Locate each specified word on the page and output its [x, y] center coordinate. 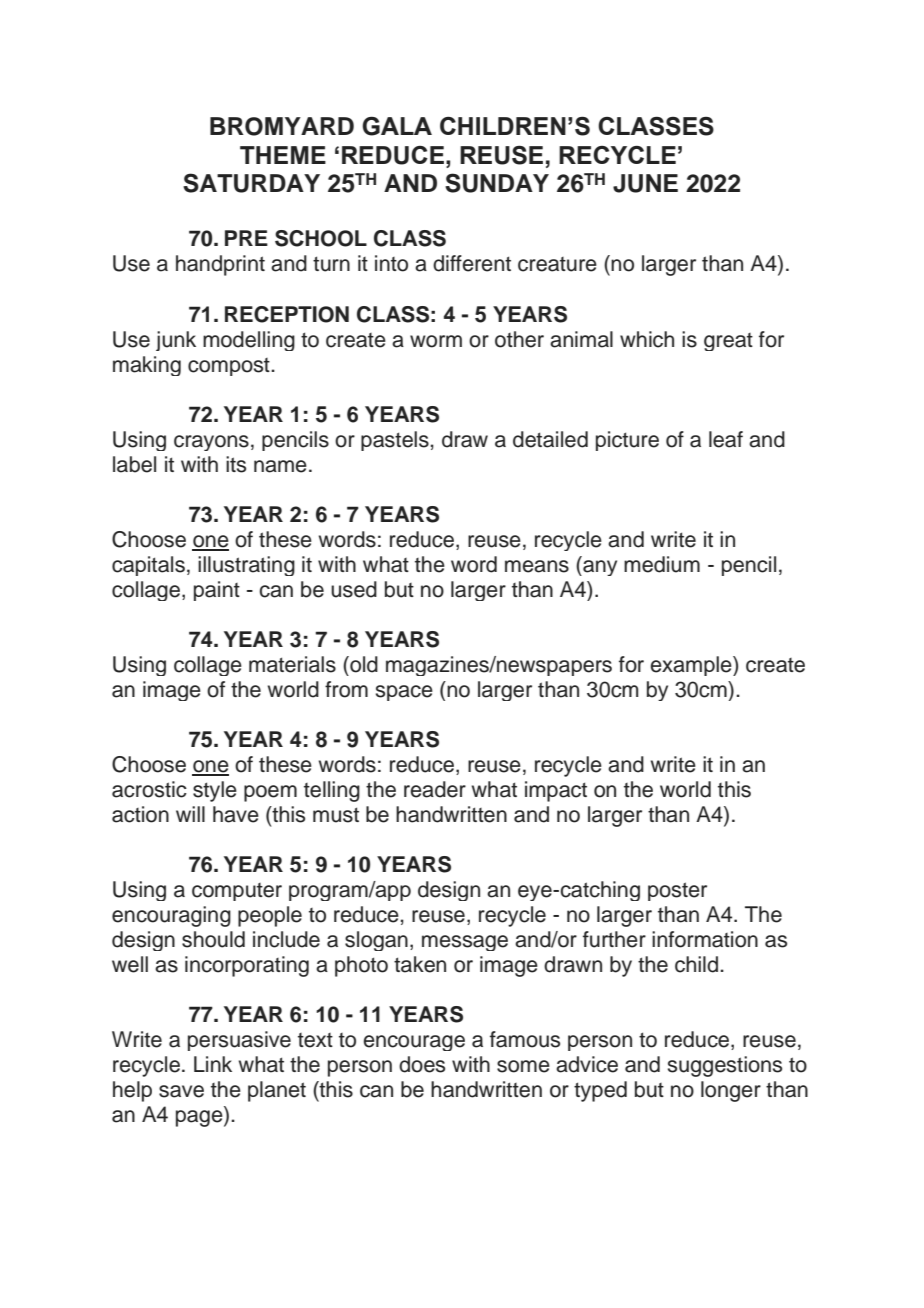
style [215, 791]
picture [627, 441]
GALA [397, 126]
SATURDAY [251, 183]
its [236, 464]
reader [435, 789]
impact [556, 791]
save [181, 1091]
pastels [395, 441]
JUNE [645, 183]
